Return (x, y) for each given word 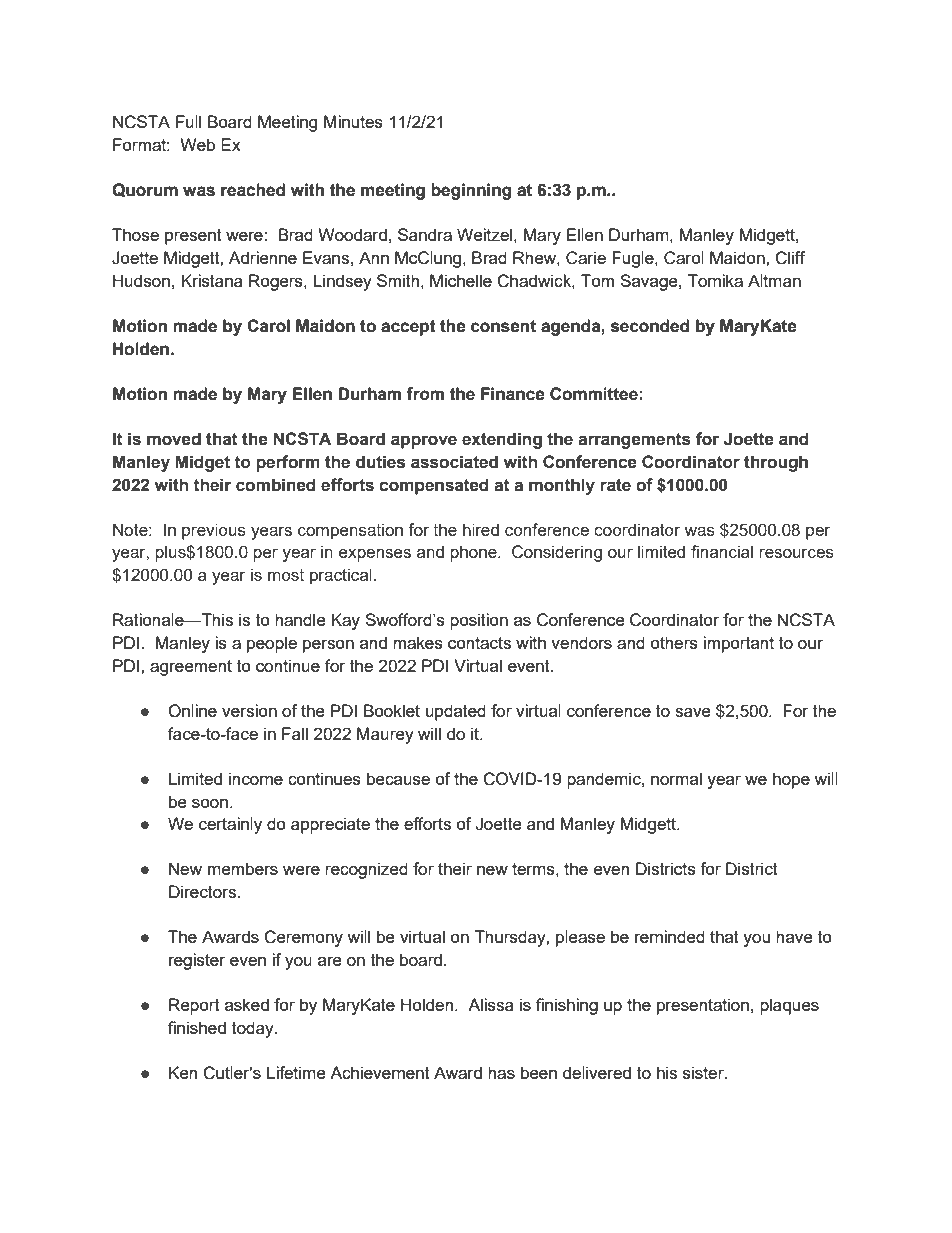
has (501, 1072)
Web (197, 144)
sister (704, 1072)
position (479, 621)
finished (197, 1027)
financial (722, 551)
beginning (471, 191)
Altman (774, 280)
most (286, 575)
